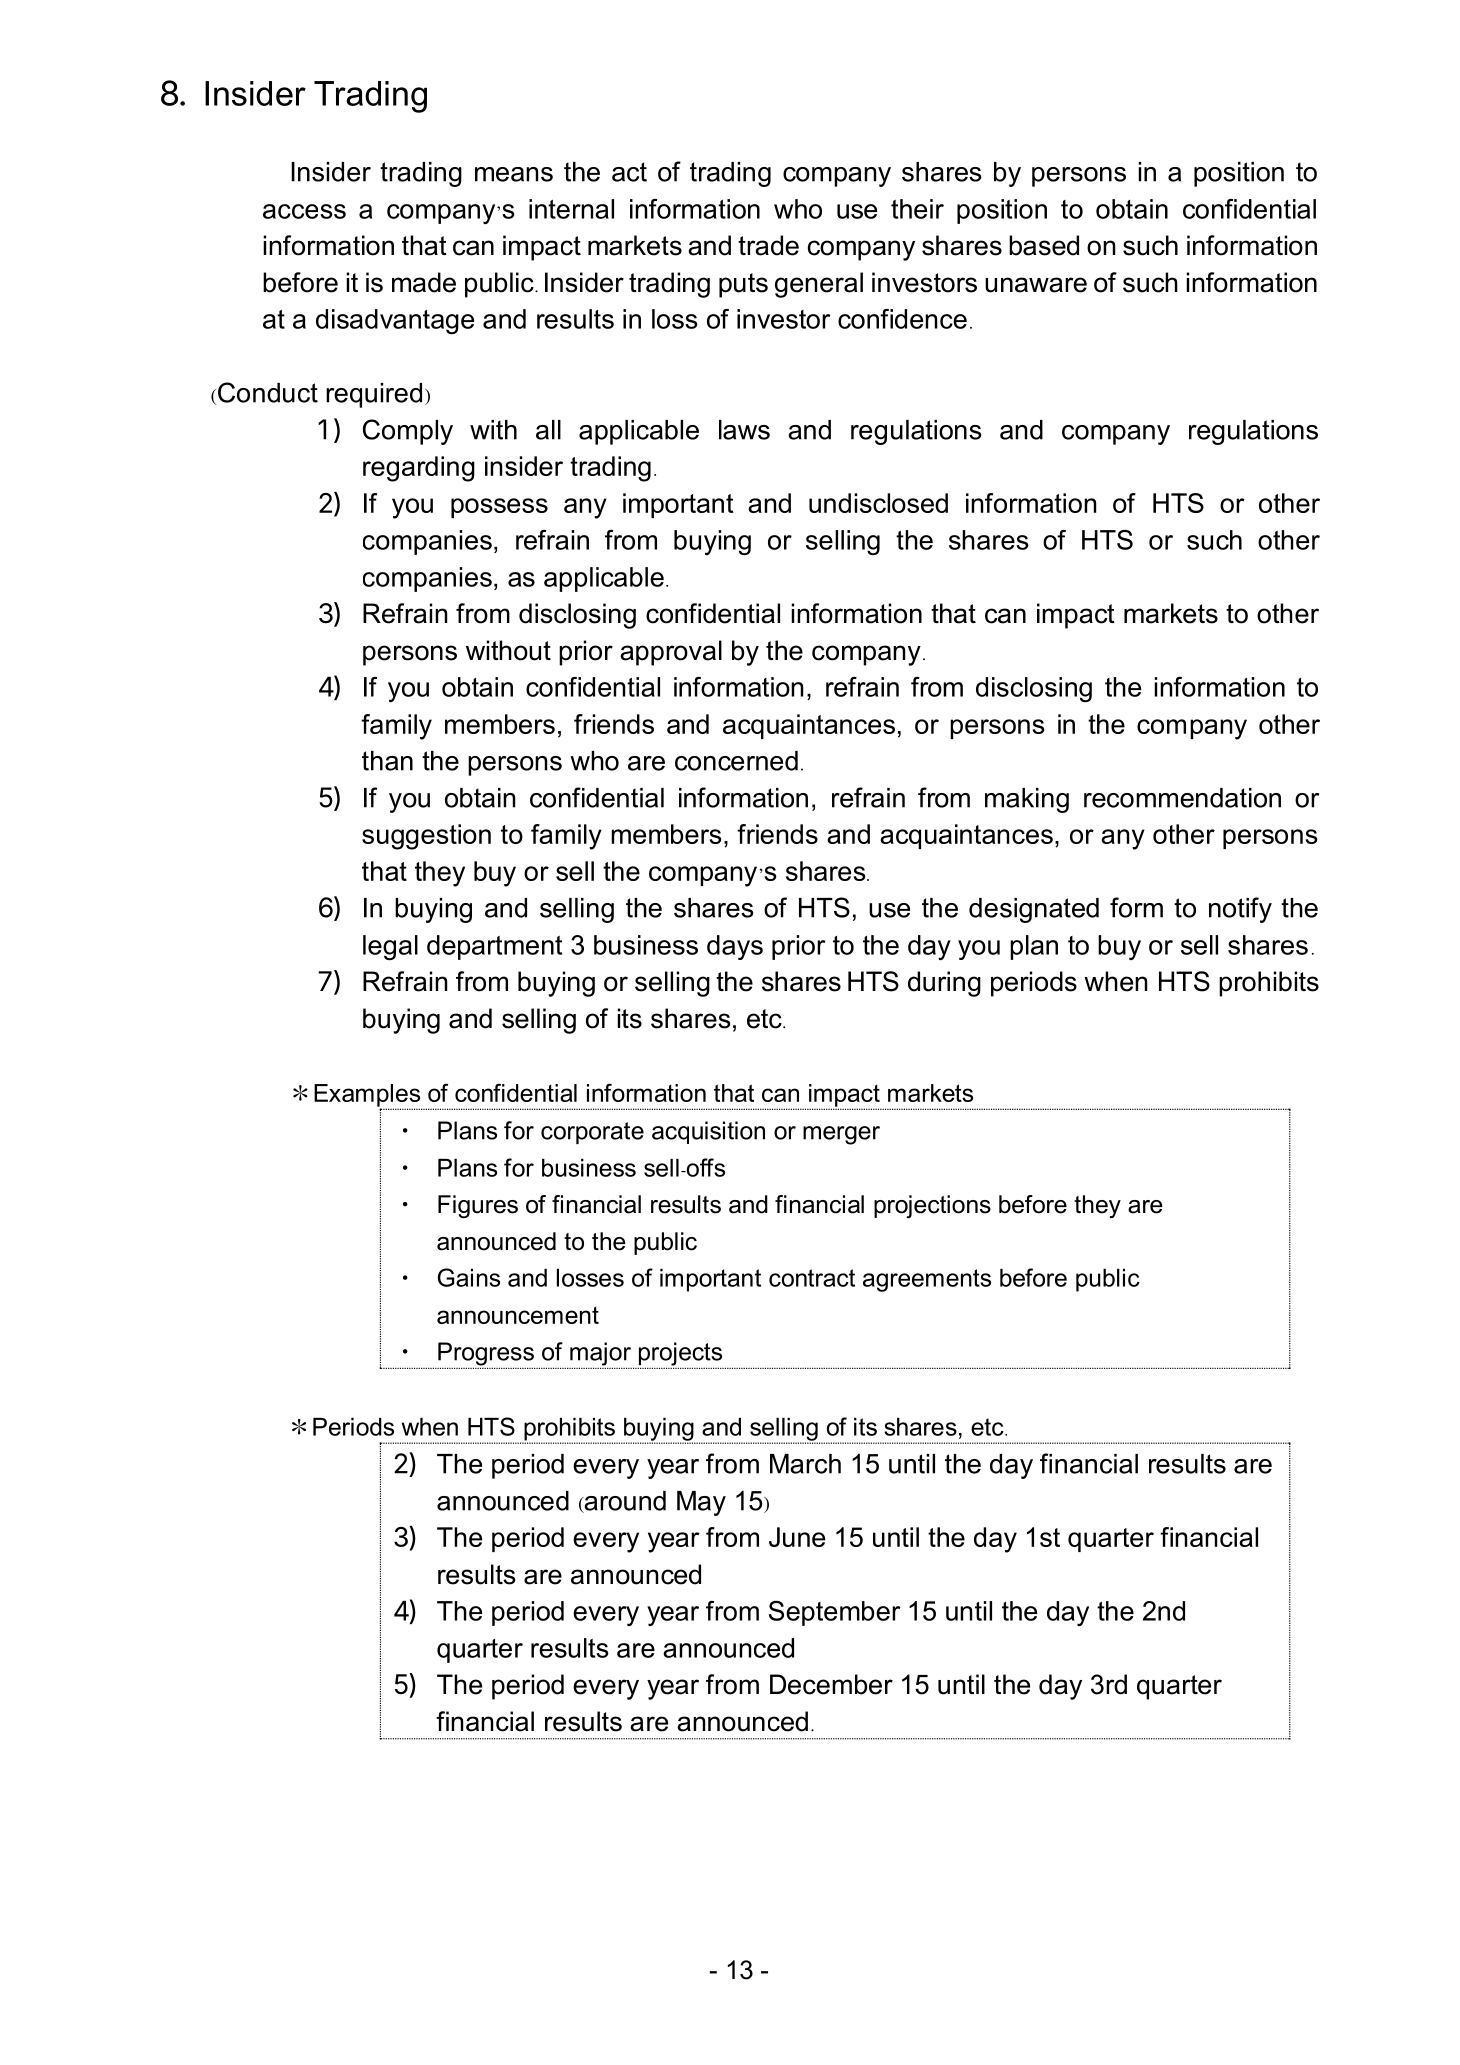 The height and width of the screenshot is (2065, 1460). Describe the element at coordinates (304, 211) in the screenshot. I see `access` at that location.
